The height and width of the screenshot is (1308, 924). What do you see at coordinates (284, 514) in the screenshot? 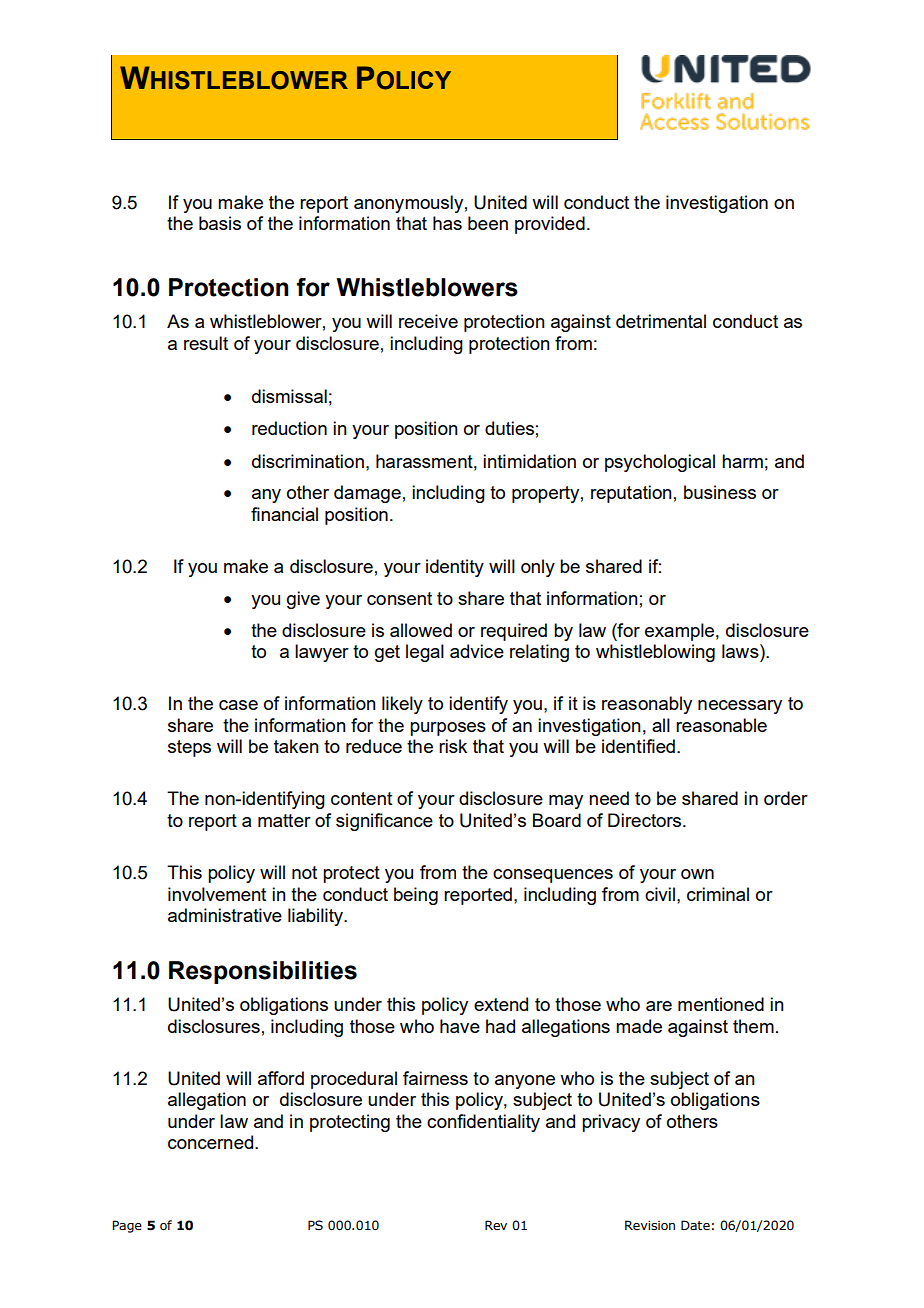
I see `financial` at bounding box center [284, 514].
